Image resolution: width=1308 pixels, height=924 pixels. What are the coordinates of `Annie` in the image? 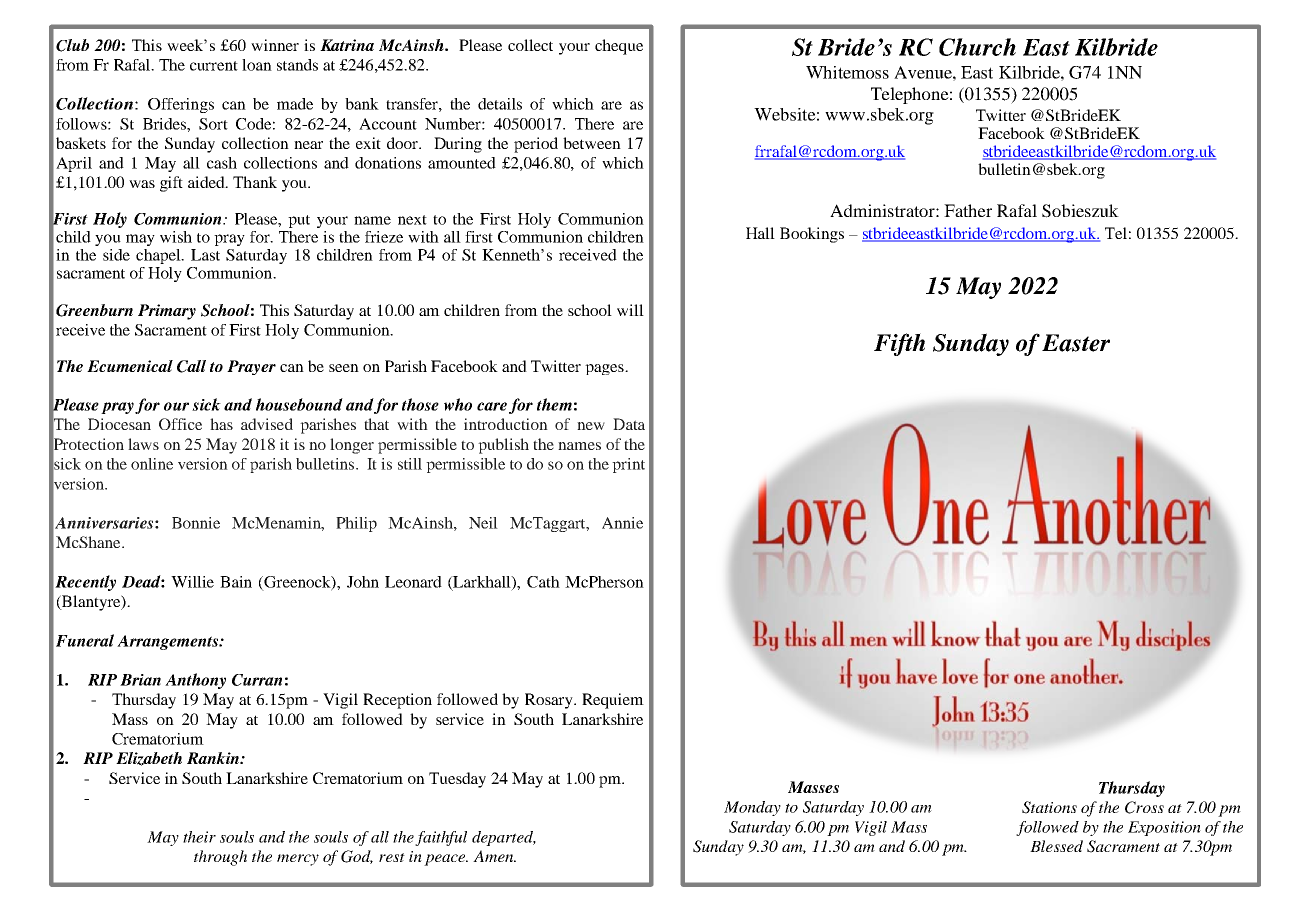 It's located at (622, 523).
